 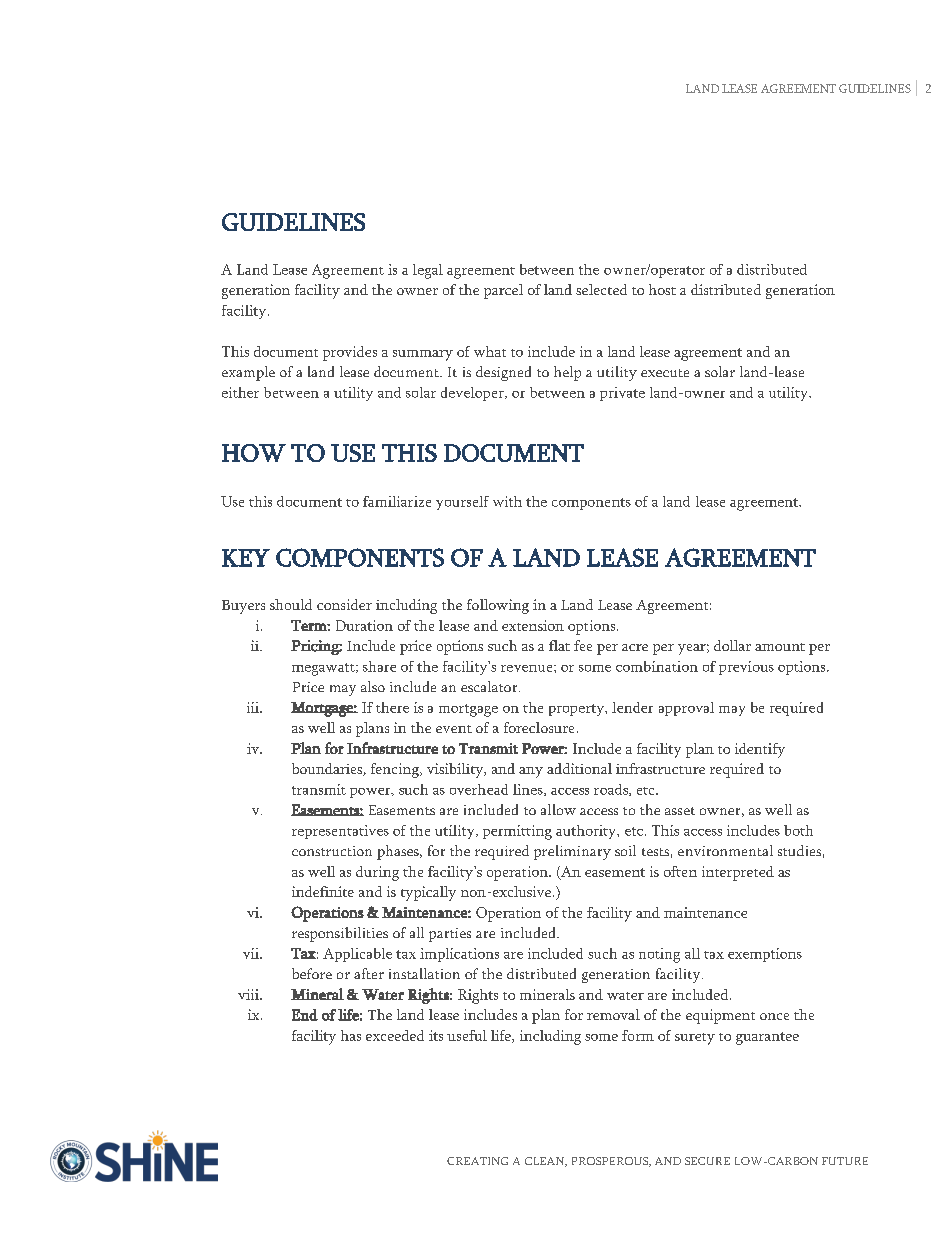 What do you see at coordinates (350, 353) in the screenshot?
I see `provides` at bounding box center [350, 353].
